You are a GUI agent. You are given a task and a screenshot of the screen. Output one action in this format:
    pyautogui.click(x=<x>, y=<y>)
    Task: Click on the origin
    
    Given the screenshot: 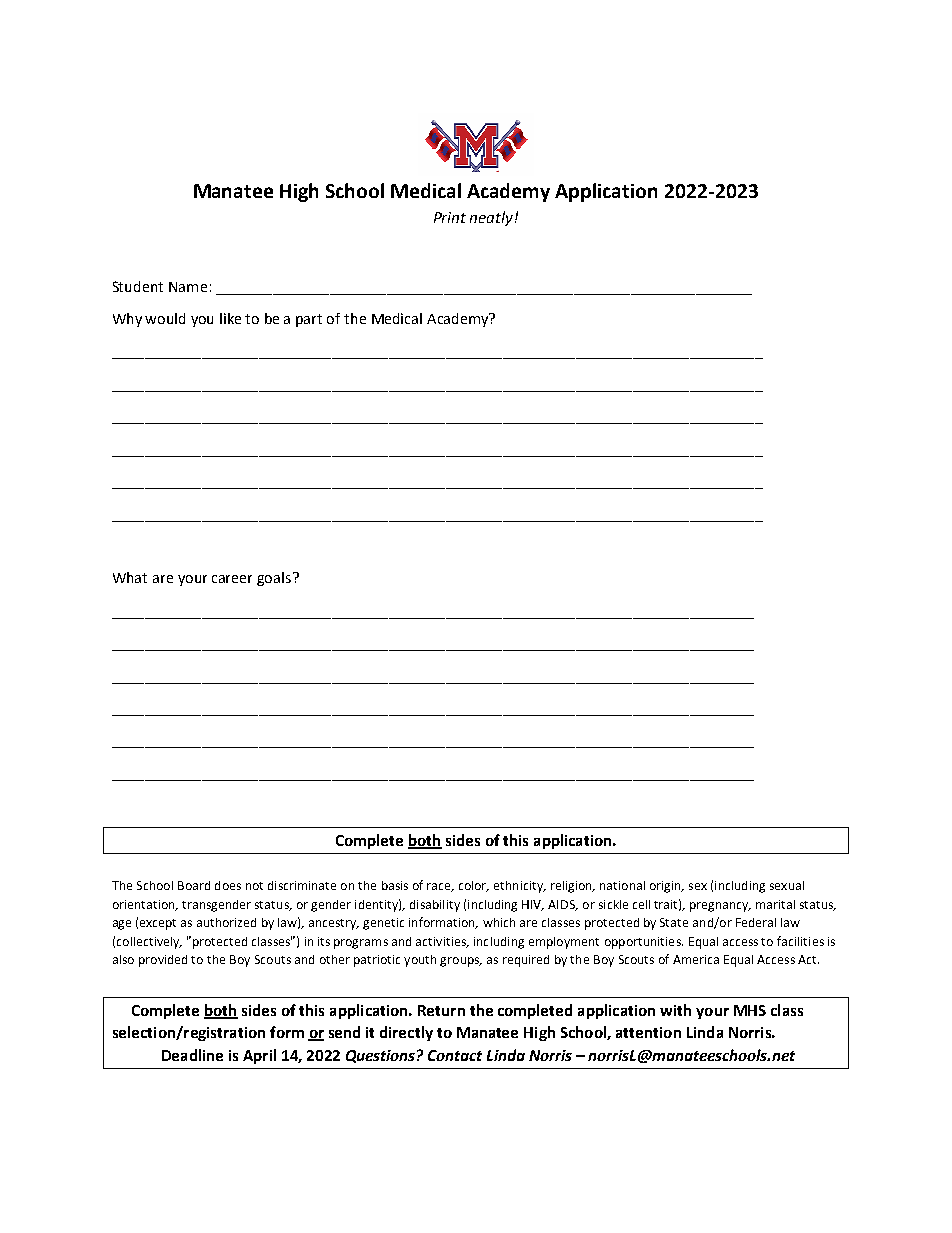 What is the action you would take?
    pyautogui.click(x=666, y=887)
